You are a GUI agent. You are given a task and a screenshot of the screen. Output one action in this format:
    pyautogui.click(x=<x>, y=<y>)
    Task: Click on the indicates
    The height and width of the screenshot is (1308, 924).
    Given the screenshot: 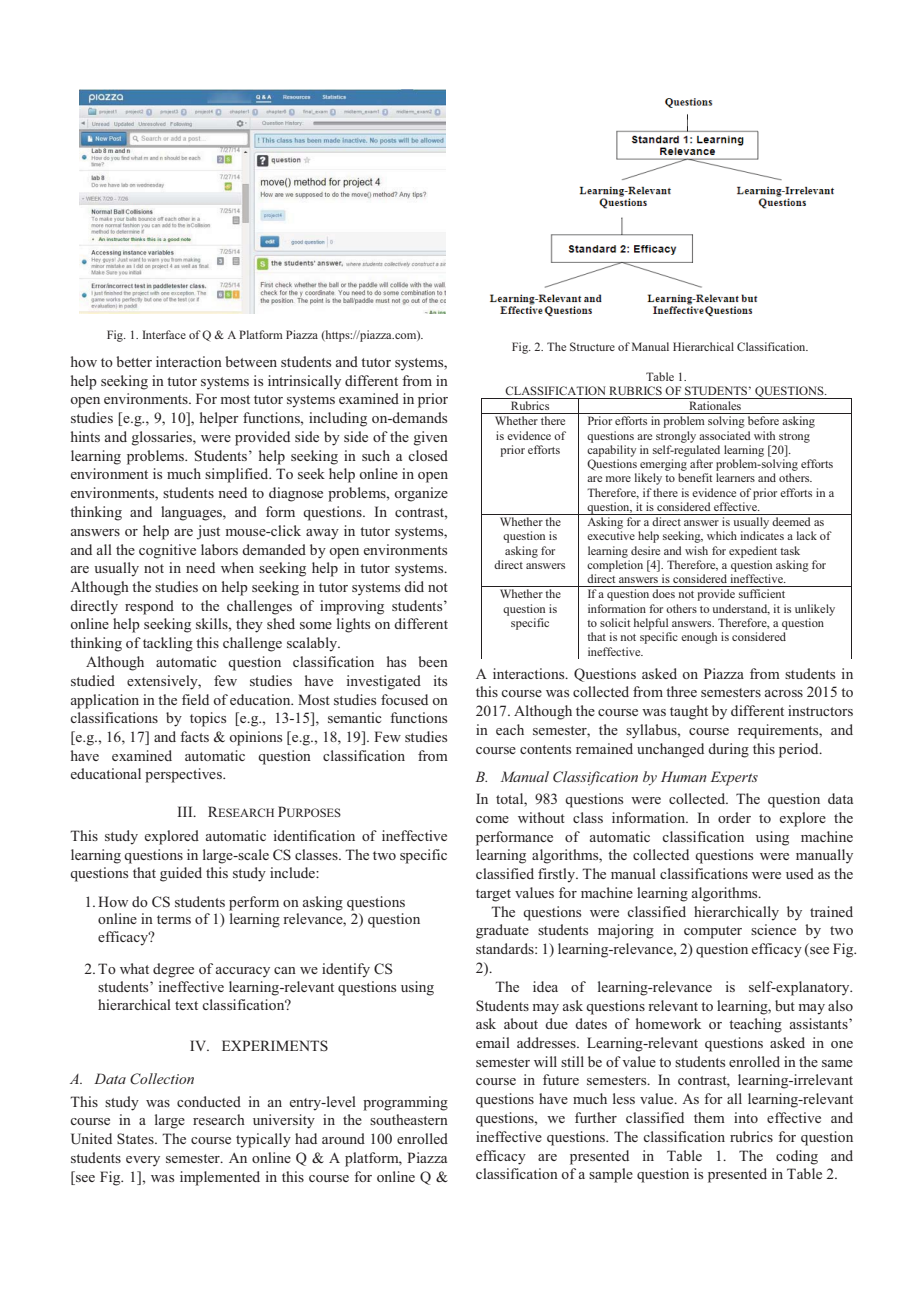 What is the action you would take?
    pyautogui.click(x=762, y=535)
